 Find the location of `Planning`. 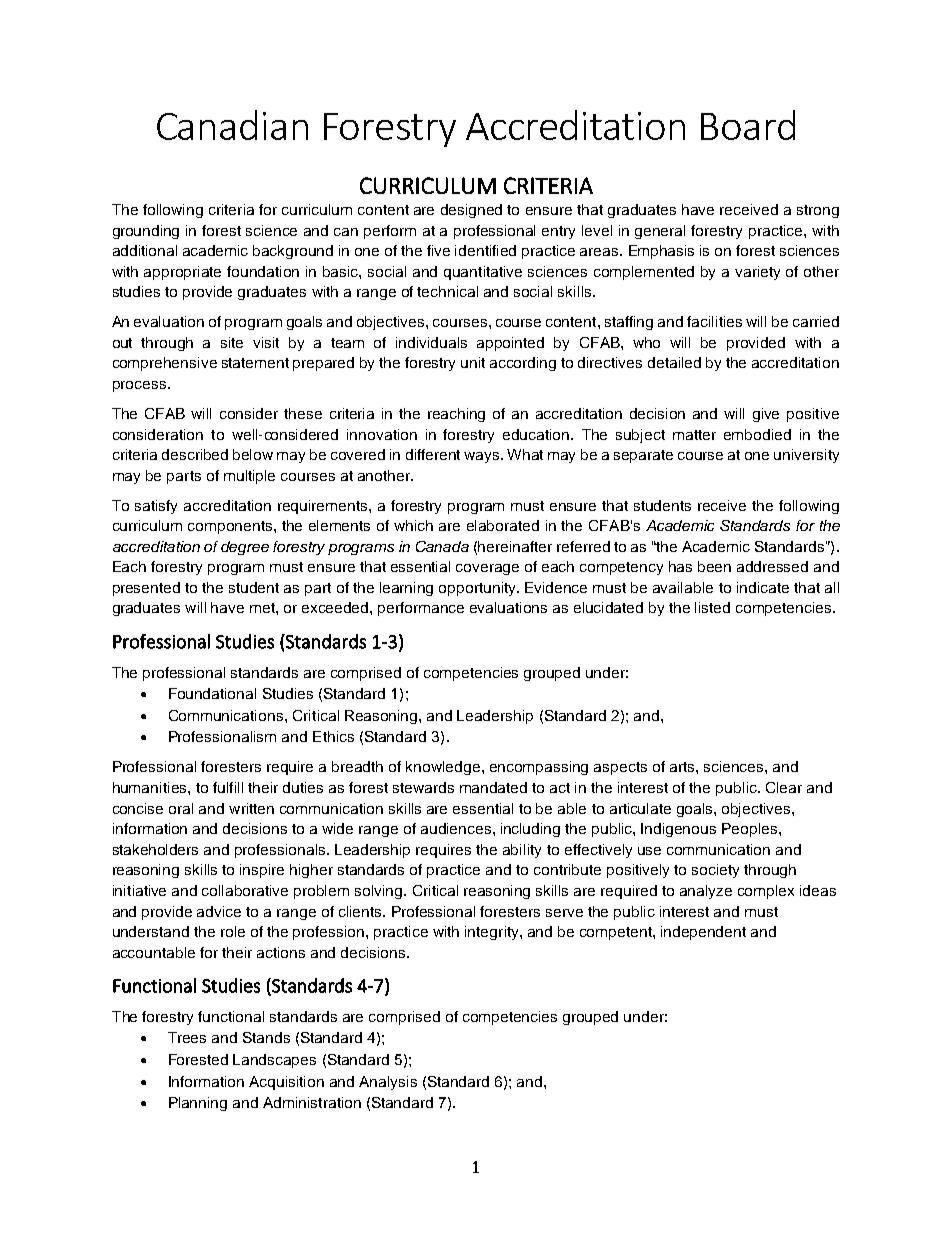

Planning is located at coordinates (198, 1104).
